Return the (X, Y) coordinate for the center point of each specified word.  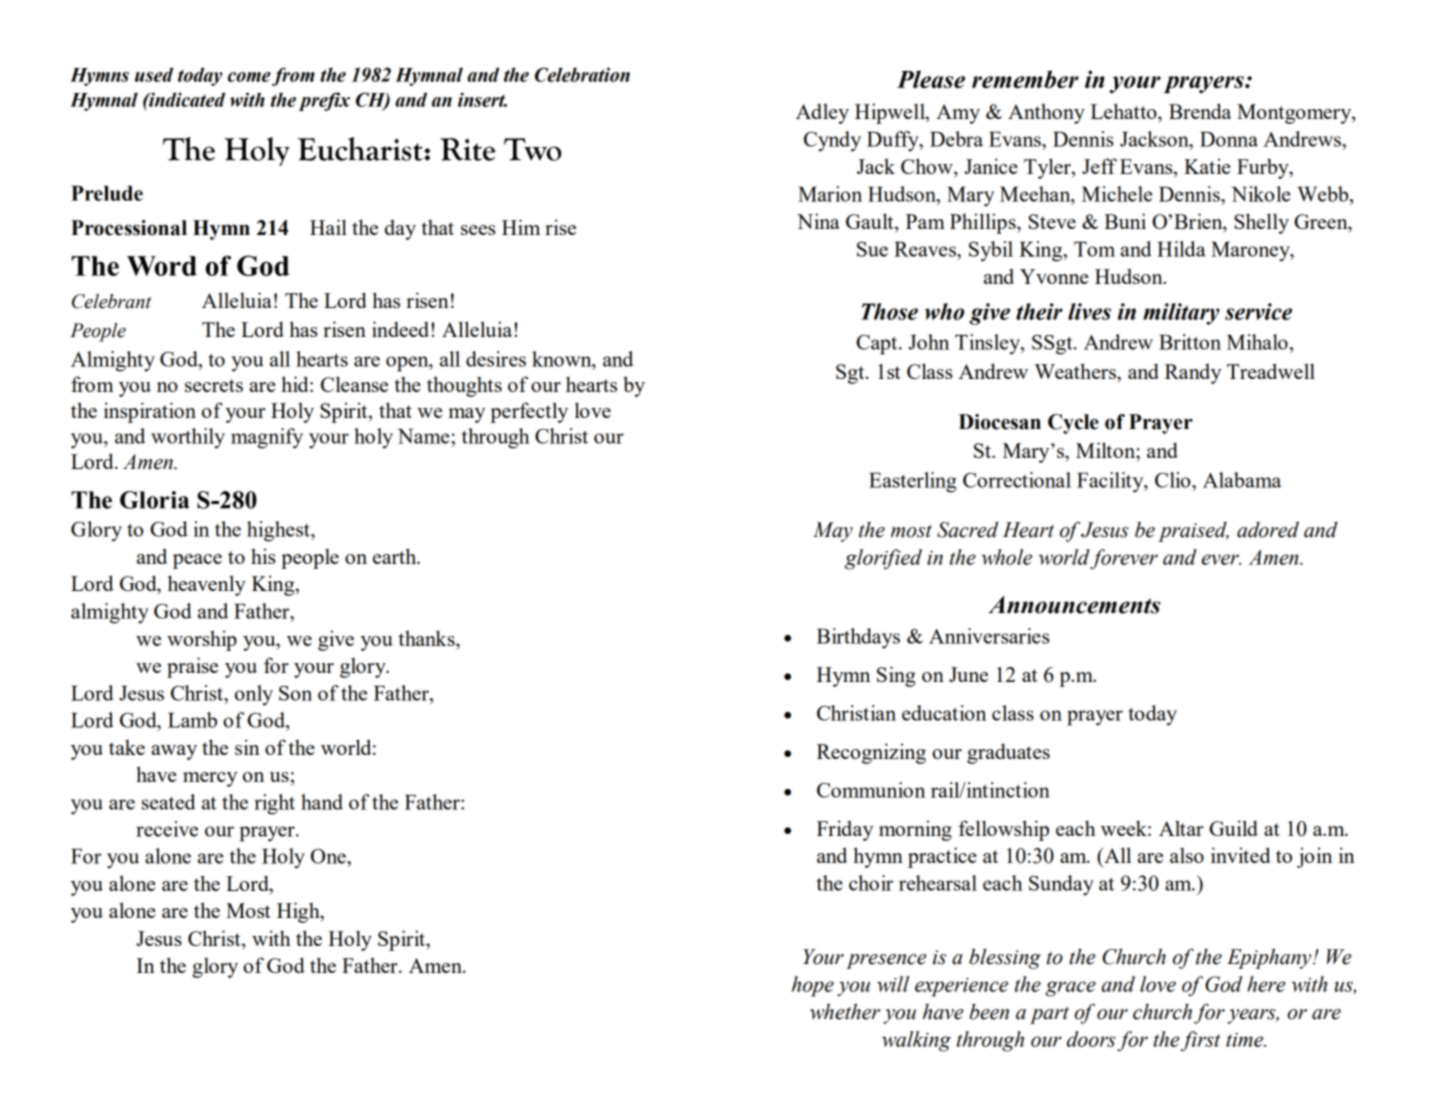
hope (813, 986)
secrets (214, 385)
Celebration (582, 74)
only (254, 695)
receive (167, 829)
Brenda (1200, 111)
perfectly (529, 412)
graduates (1008, 753)
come (249, 77)
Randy (1193, 373)
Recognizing (871, 753)
